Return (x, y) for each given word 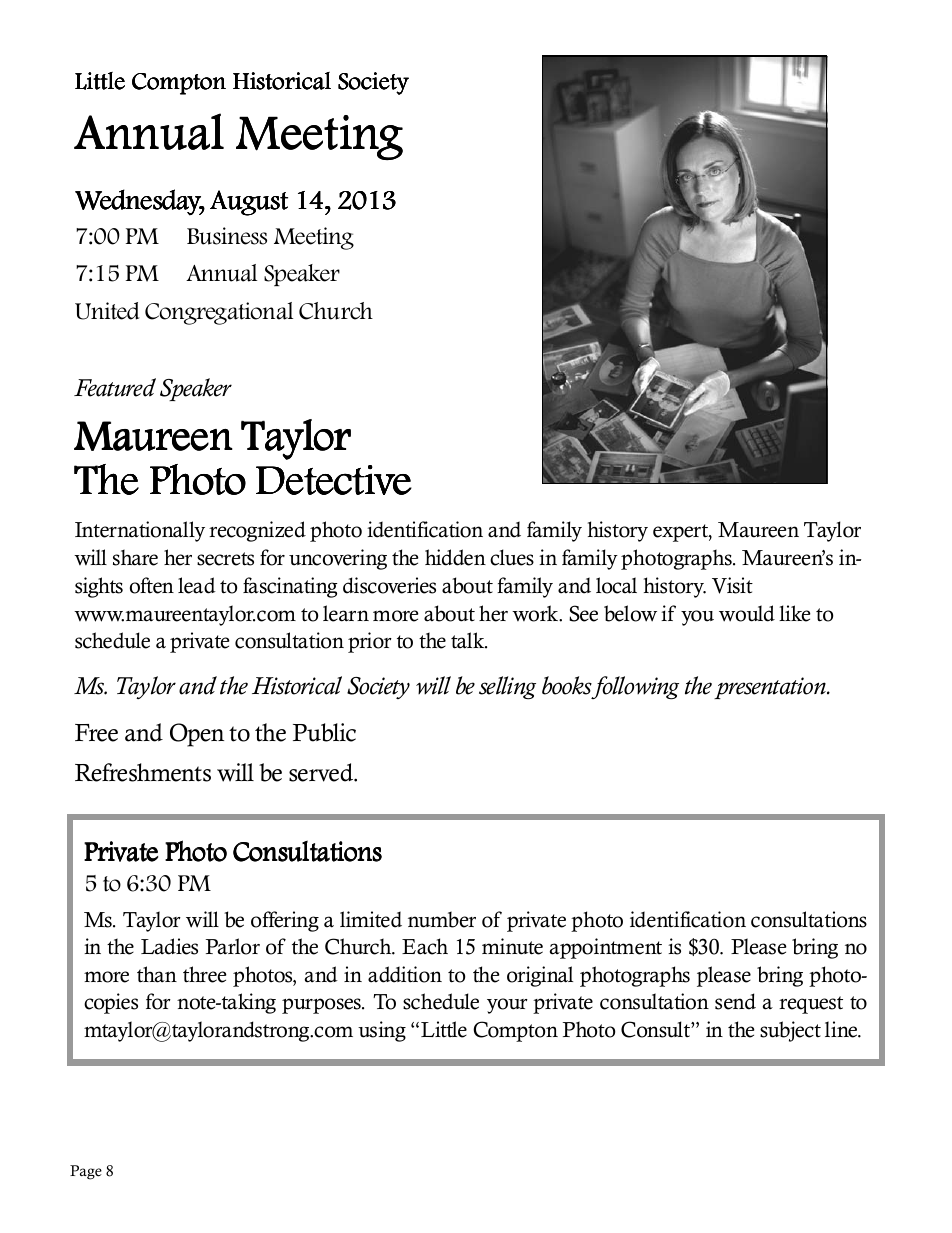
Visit (732, 585)
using (382, 1031)
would (747, 613)
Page (86, 1172)
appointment (606, 948)
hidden (455, 557)
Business (227, 236)
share (135, 557)
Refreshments (143, 772)
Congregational (219, 313)
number (442, 919)
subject (790, 1031)
